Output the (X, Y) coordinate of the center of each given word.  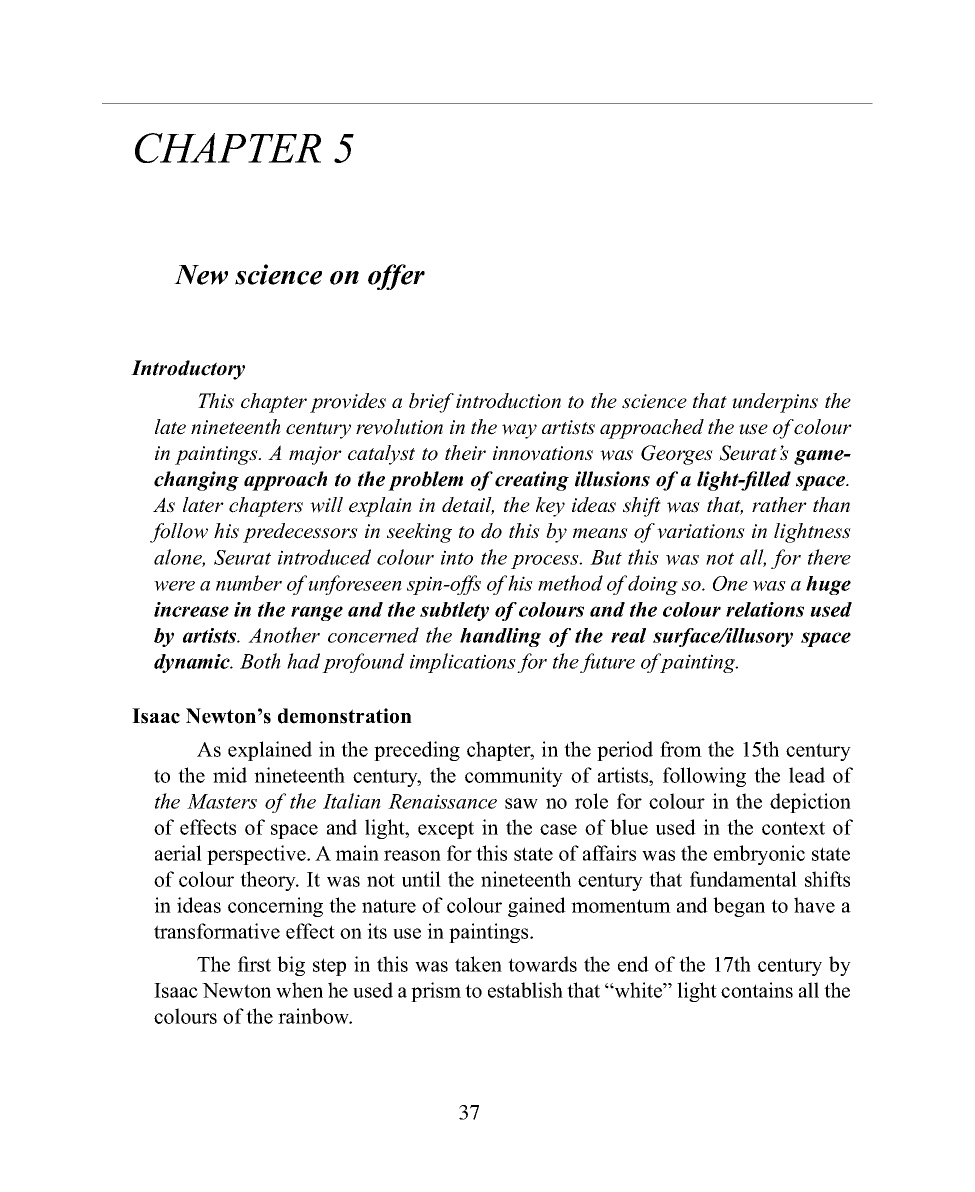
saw (521, 803)
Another (284, 635)
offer (396, 277)
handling (500, 637)
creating (532, 481)
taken (478, 964)
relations (765, 609)
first (254, 964)
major (315, 455)
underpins (775, 403)
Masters (222, 801)
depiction (810, 803)
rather (779, 505)
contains (757, 990)
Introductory (188, 370)
